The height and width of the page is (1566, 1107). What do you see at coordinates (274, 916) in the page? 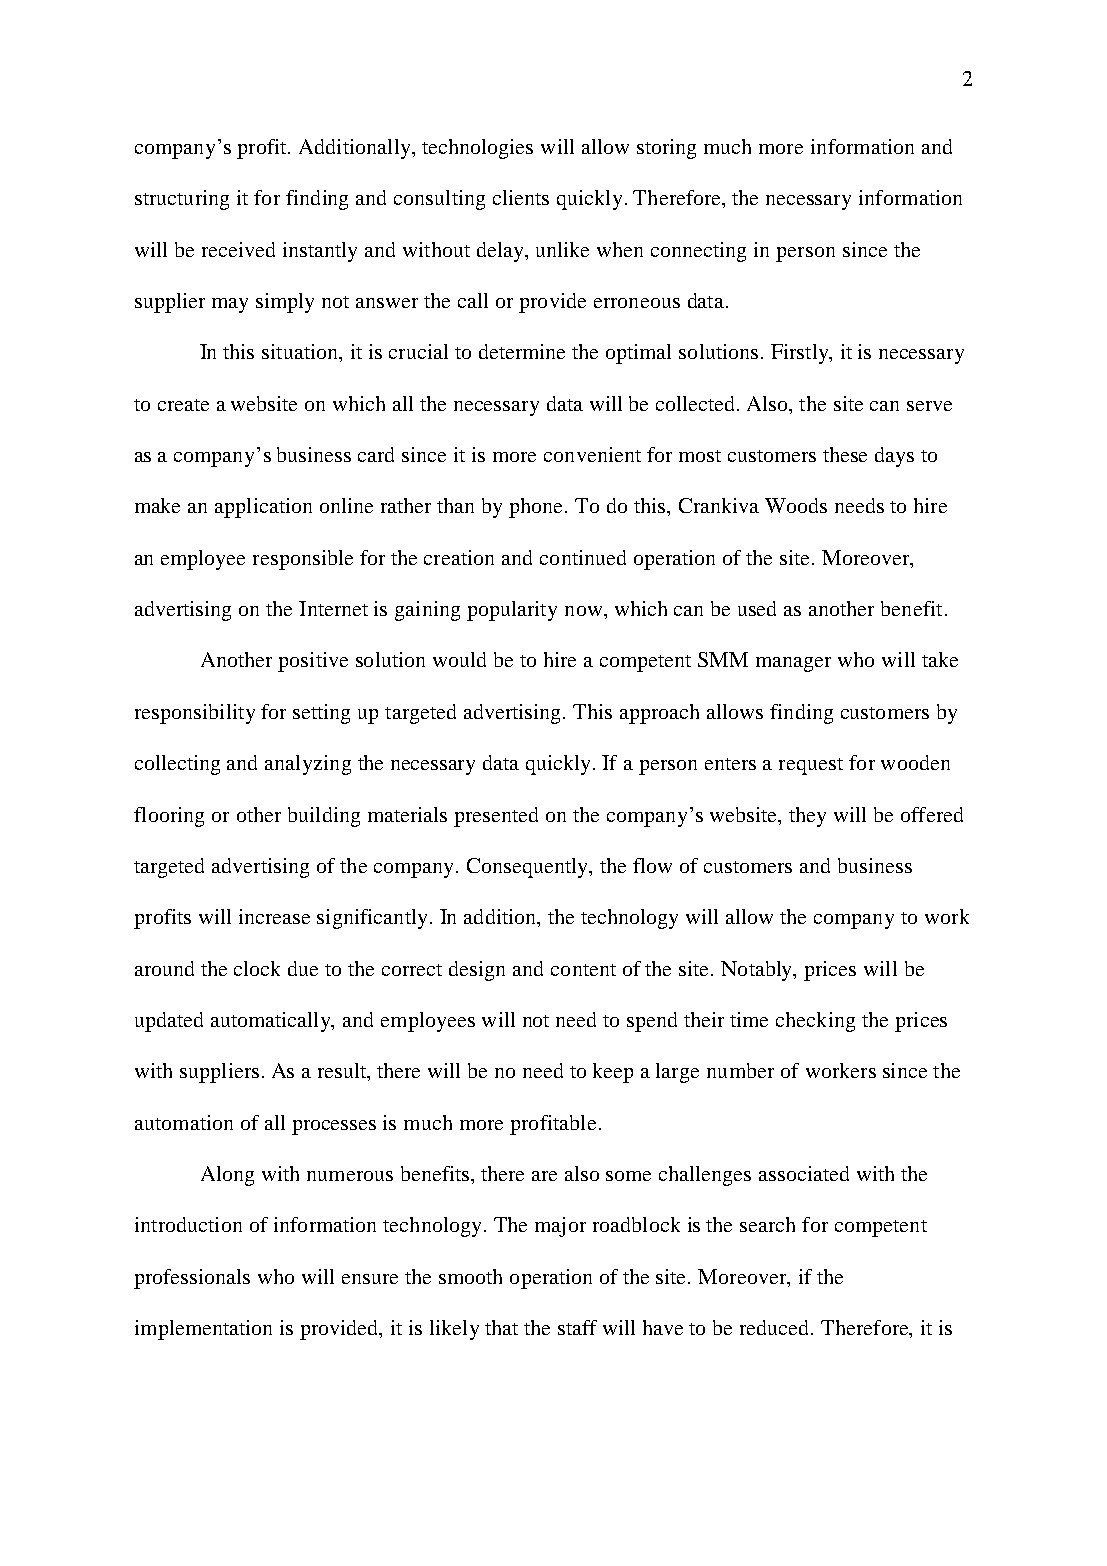
I see `increase` at bounding box center [274, 916].
